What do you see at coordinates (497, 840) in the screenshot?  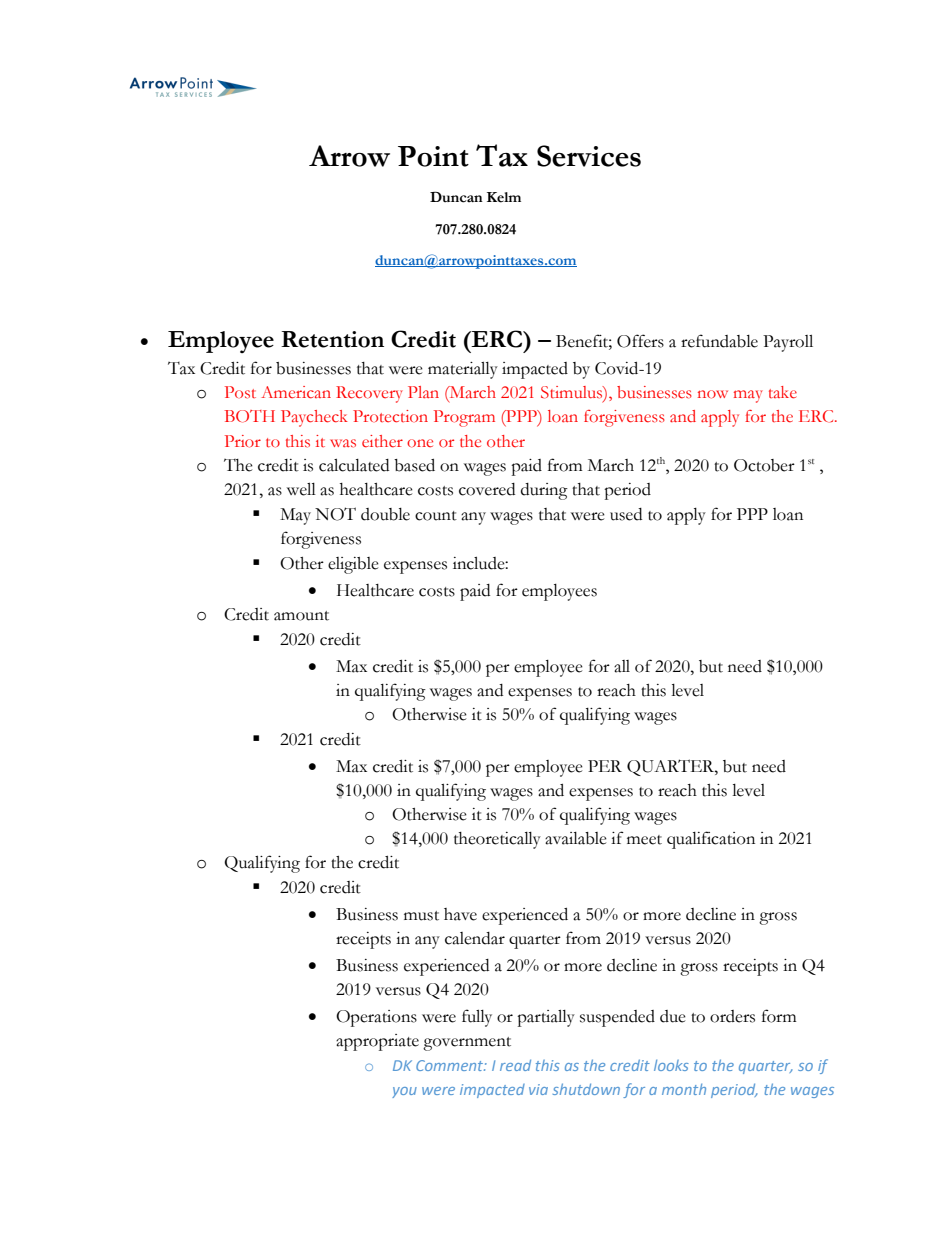 I see `theoretically` at bounding box center [497, 840].
